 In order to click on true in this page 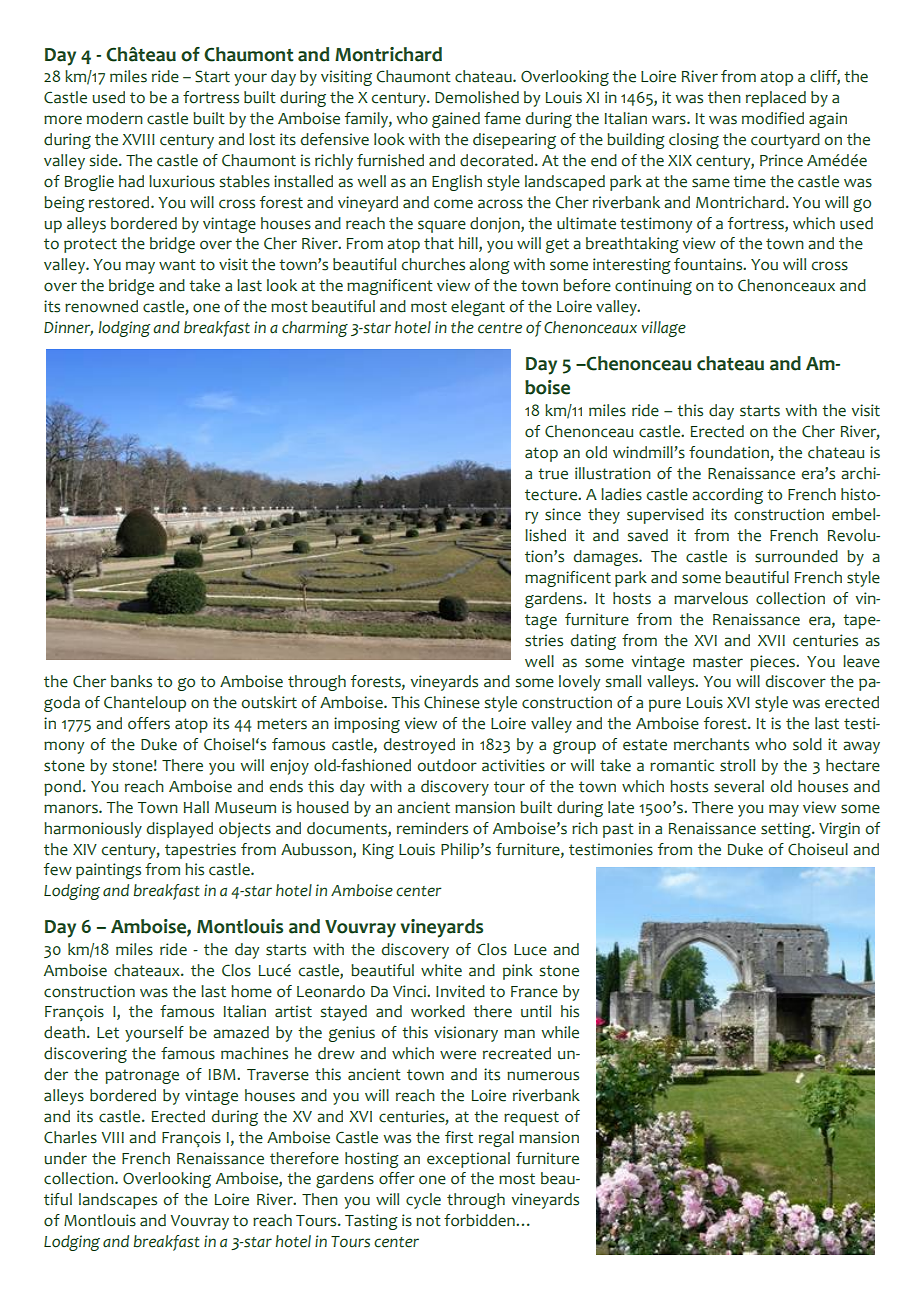, I will do `click(553, 474)`.
